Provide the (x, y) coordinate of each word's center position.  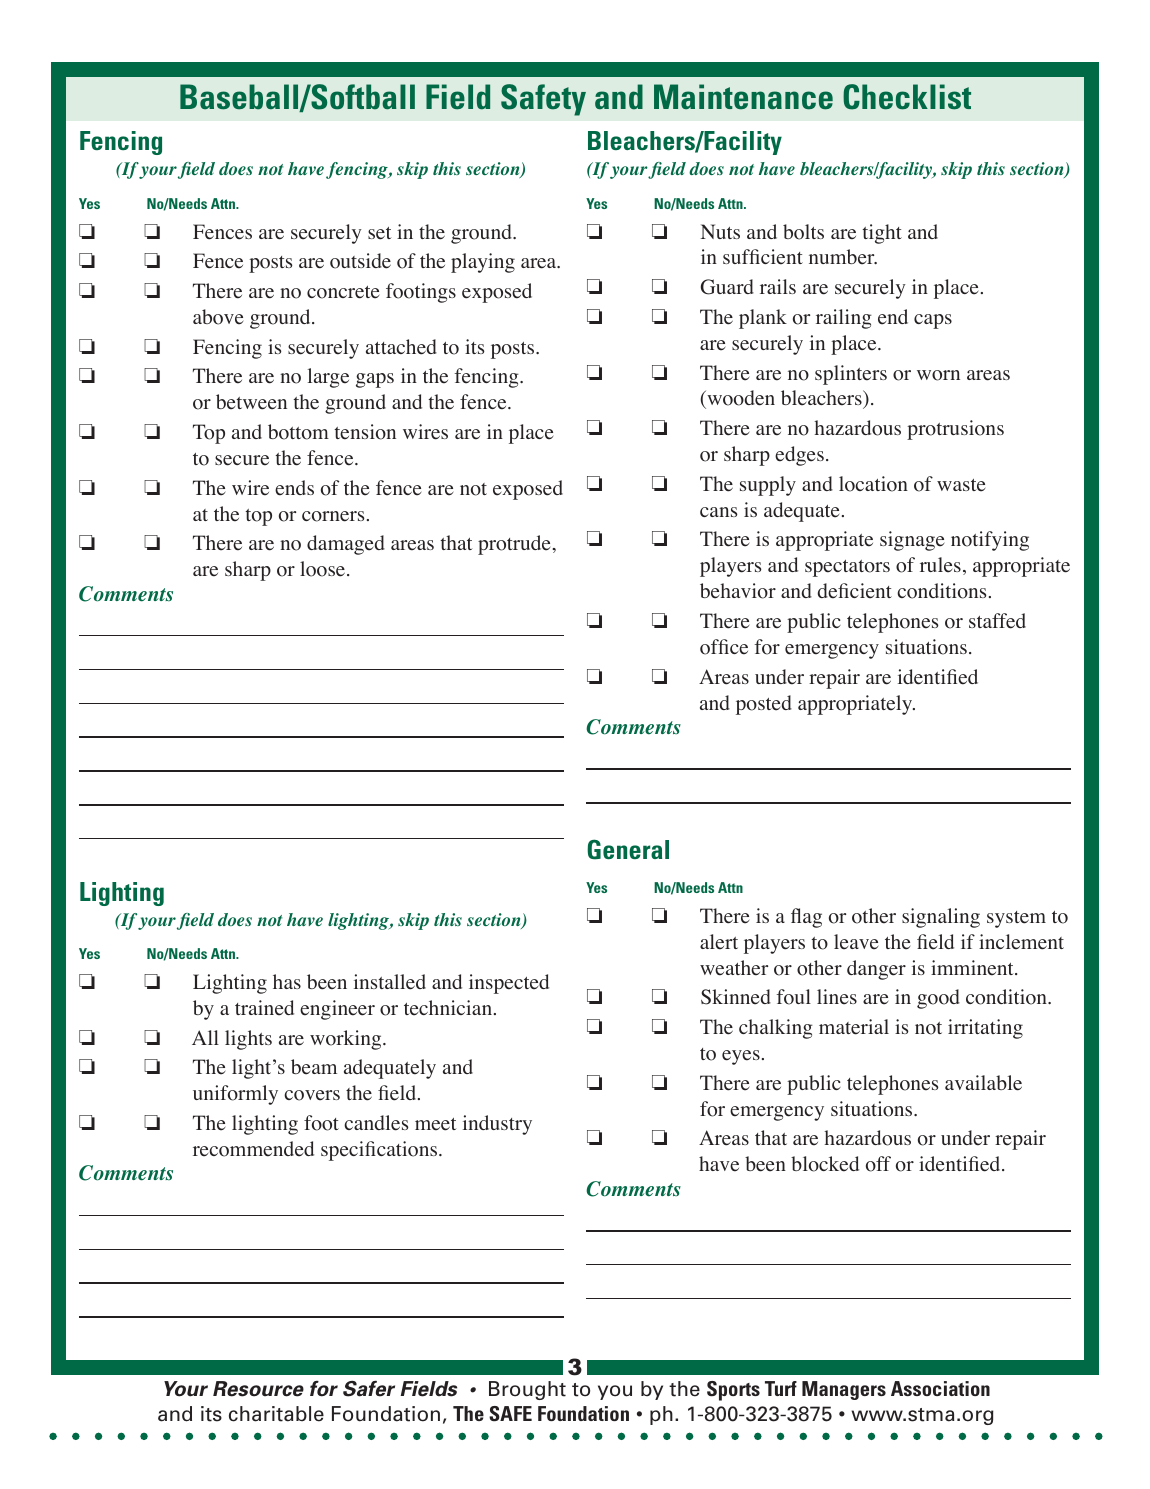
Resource (258, 1389)
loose (324, 569)
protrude (514, 545)
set (380, 233)
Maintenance (743, 97)
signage (912, 541)
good (938, 999)
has (287, 981)
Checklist (907, 97)
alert (719, 942)
